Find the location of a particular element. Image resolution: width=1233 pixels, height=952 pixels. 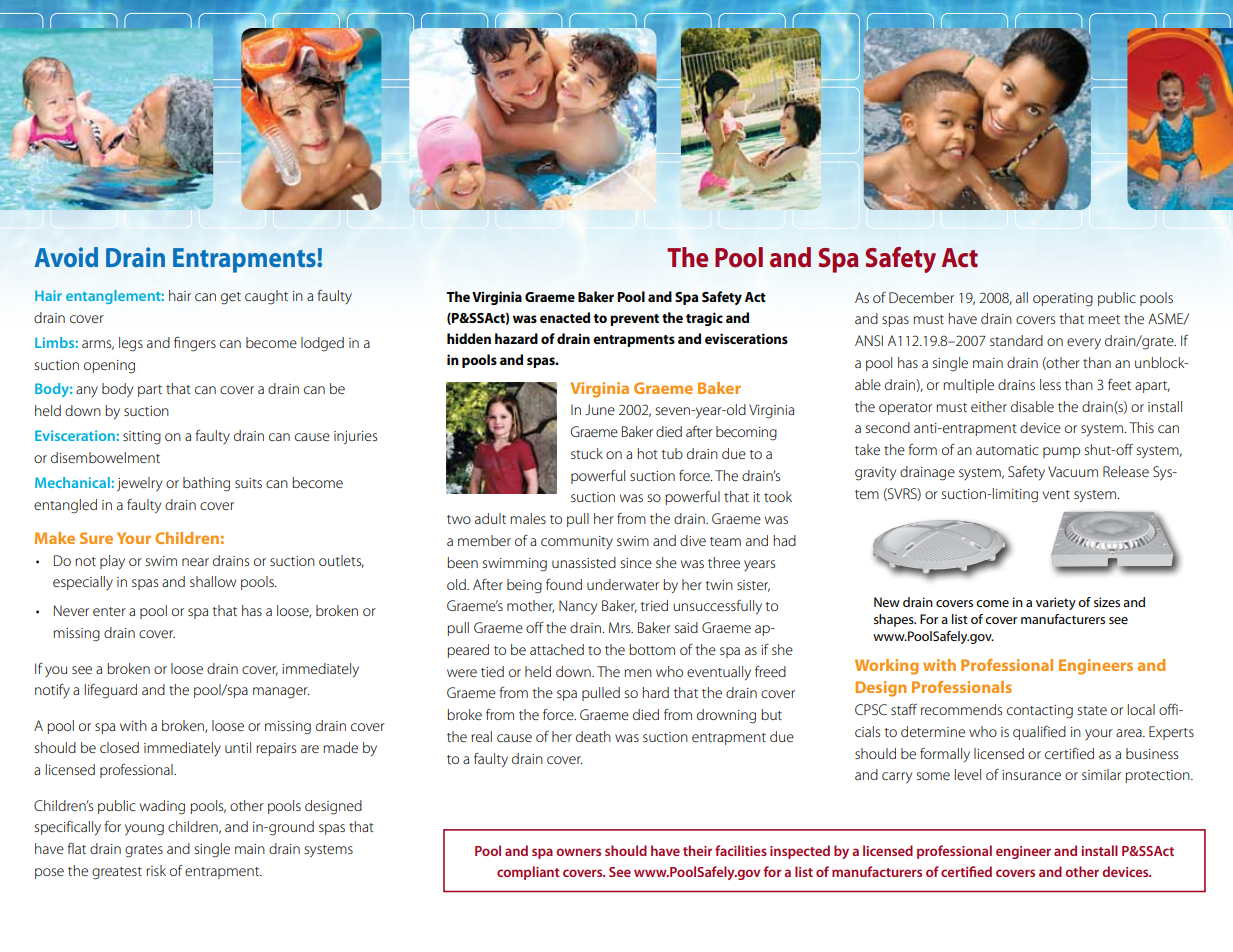

risk is located at coordinates (156, 870).
